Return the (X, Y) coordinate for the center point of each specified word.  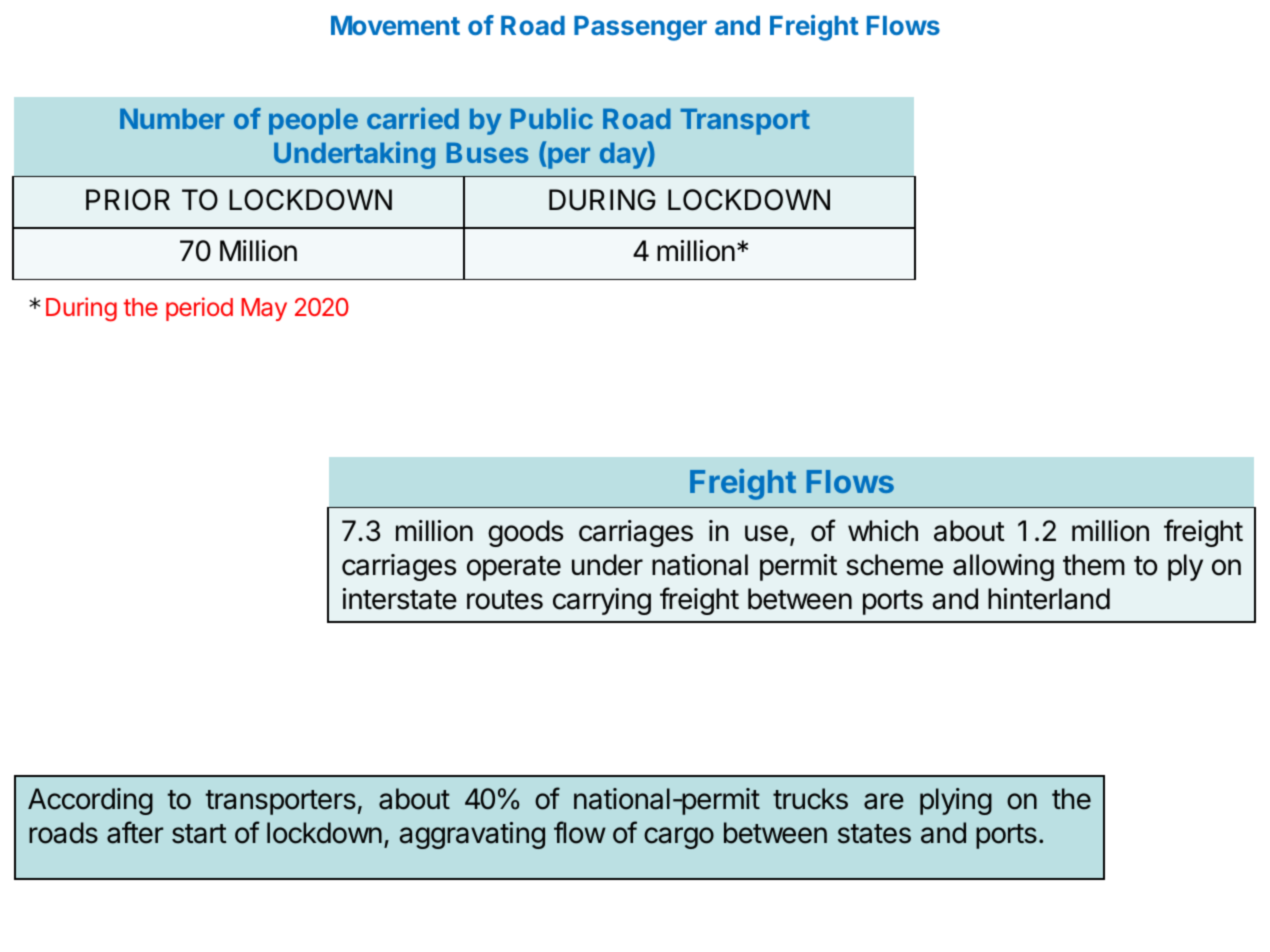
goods (525, 533)
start (199, 834)
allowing (1003, 567)
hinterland (1049, 599)
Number (172, 118)
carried (413, 118)
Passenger (640, 28)
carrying (602, 601)
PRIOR (128, 200)
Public (552, 118)
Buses (488, 152)
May (264, 309)
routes (505, 600)
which (883, 531)
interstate (400, 599)
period (199, 309)
